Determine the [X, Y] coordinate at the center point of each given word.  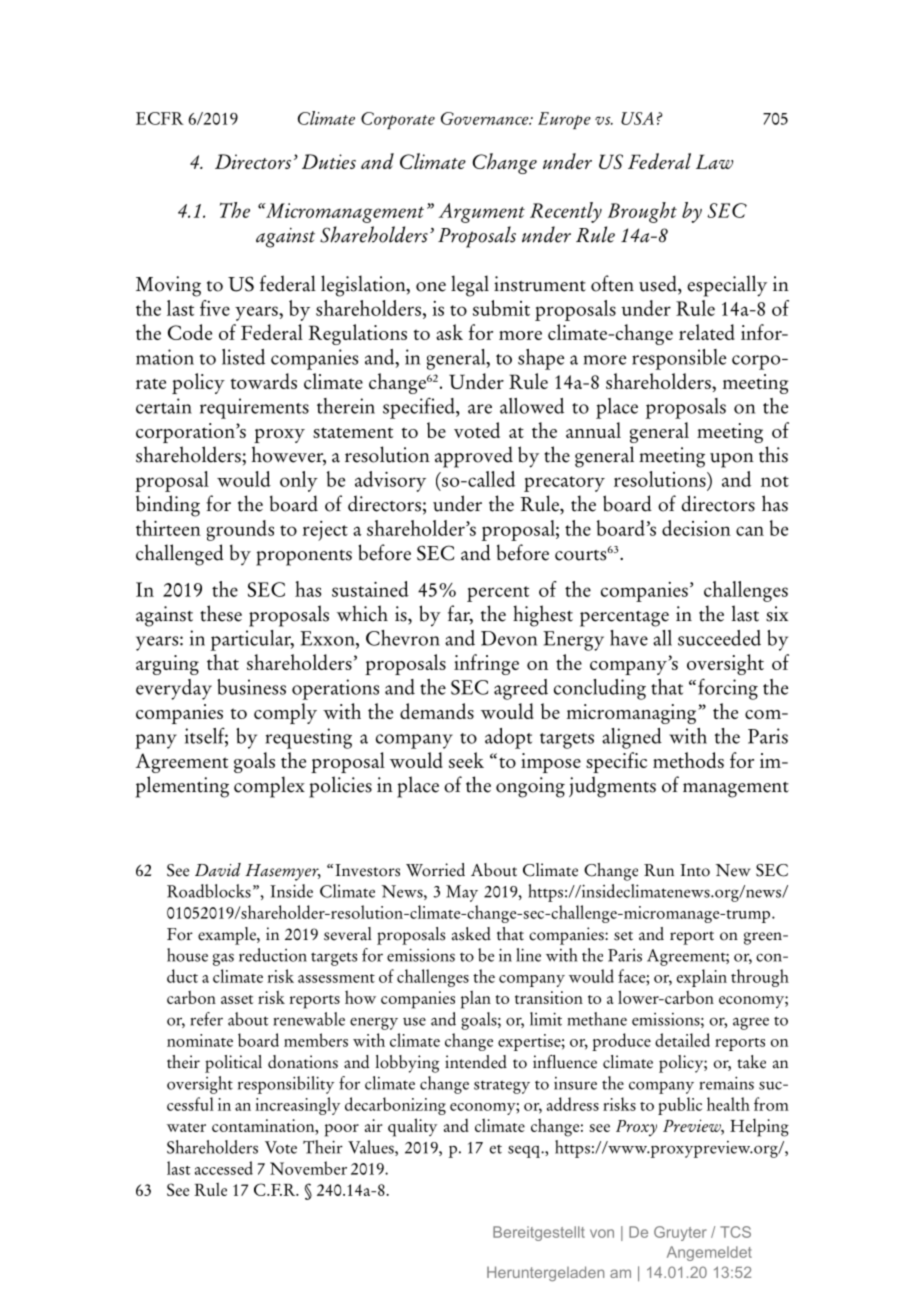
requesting [308, 738]
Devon [509, 638]
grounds [240, 530]
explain [702, 978]
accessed [224, 1168]
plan [476, 999]
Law [714, 161]
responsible [679, 359]
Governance [486, 118]
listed [243, 357]
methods [688, 760]
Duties [329, 161]
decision [696, 528]
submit [501, 308]
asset [237, 999]
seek [466, 760]
